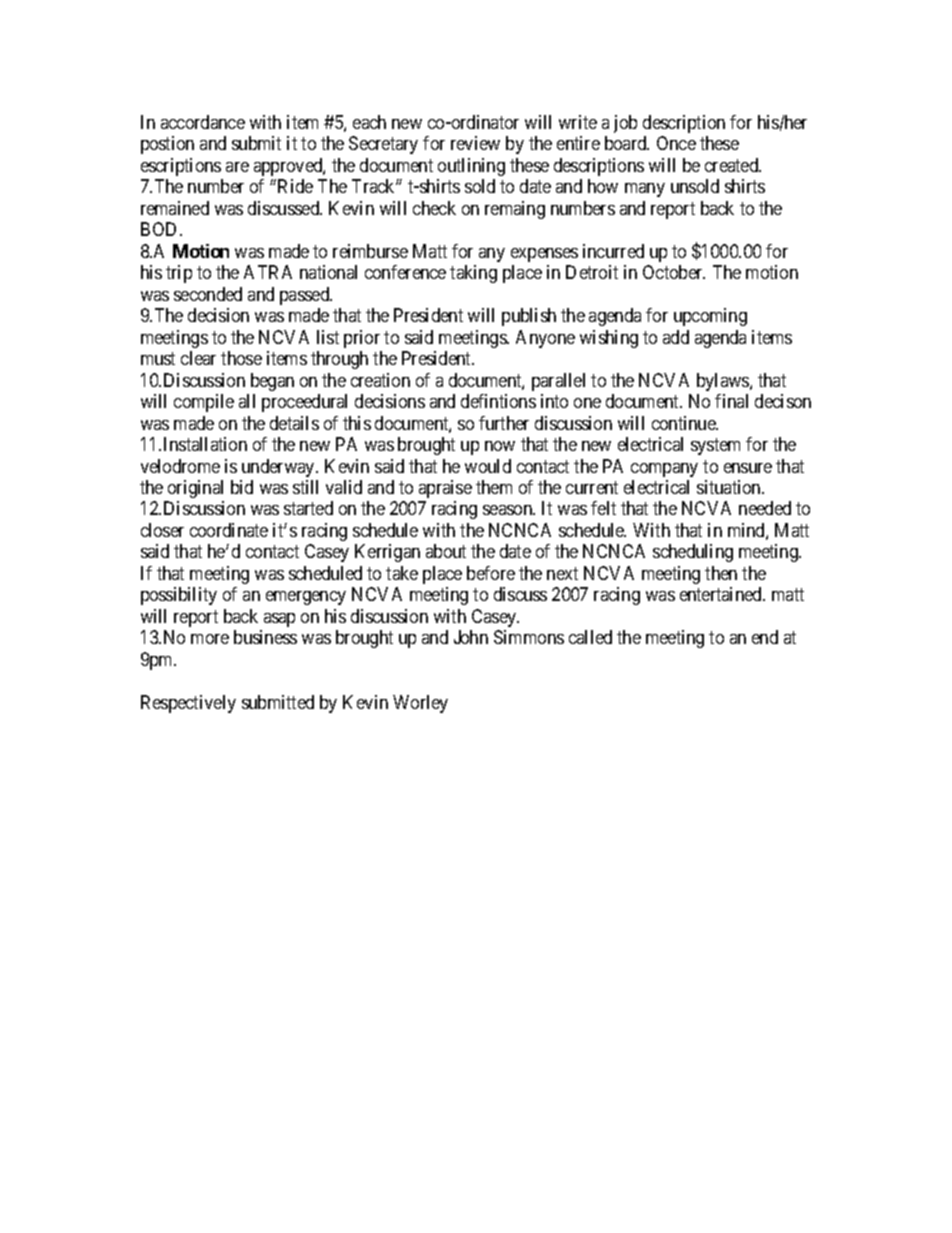 The width and height of the screenshot is (952, 1233). What do you see at coordinates (204, 403) in the screenshot?
I see `compile` at bounding box center [204, 403].
